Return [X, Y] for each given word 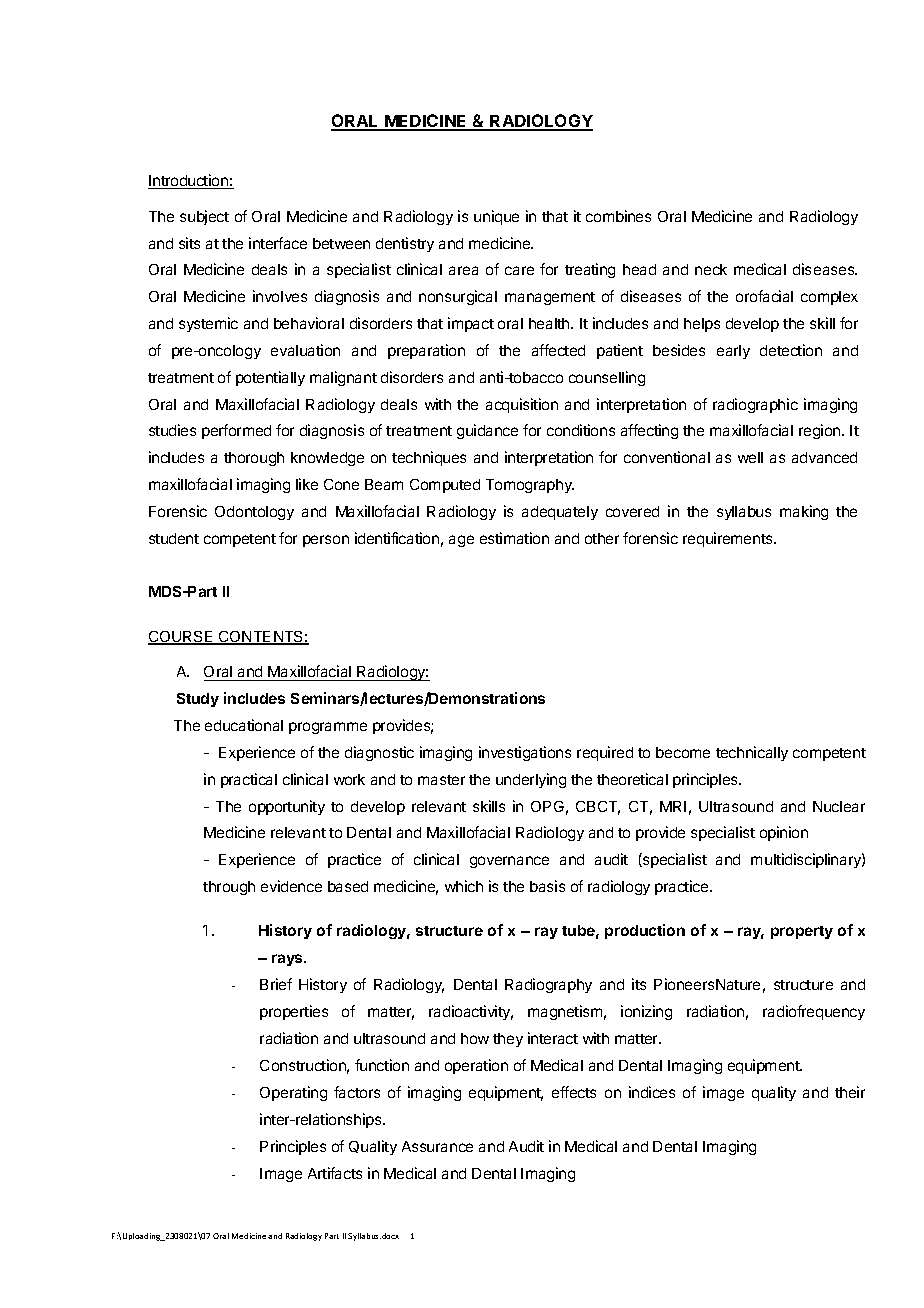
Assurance [437, 1146]
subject [204, 217]
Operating [293, 1093]
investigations [525, 753]
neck [711, 269]
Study [198, 700]
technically [752, 753]
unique [496, 217]
